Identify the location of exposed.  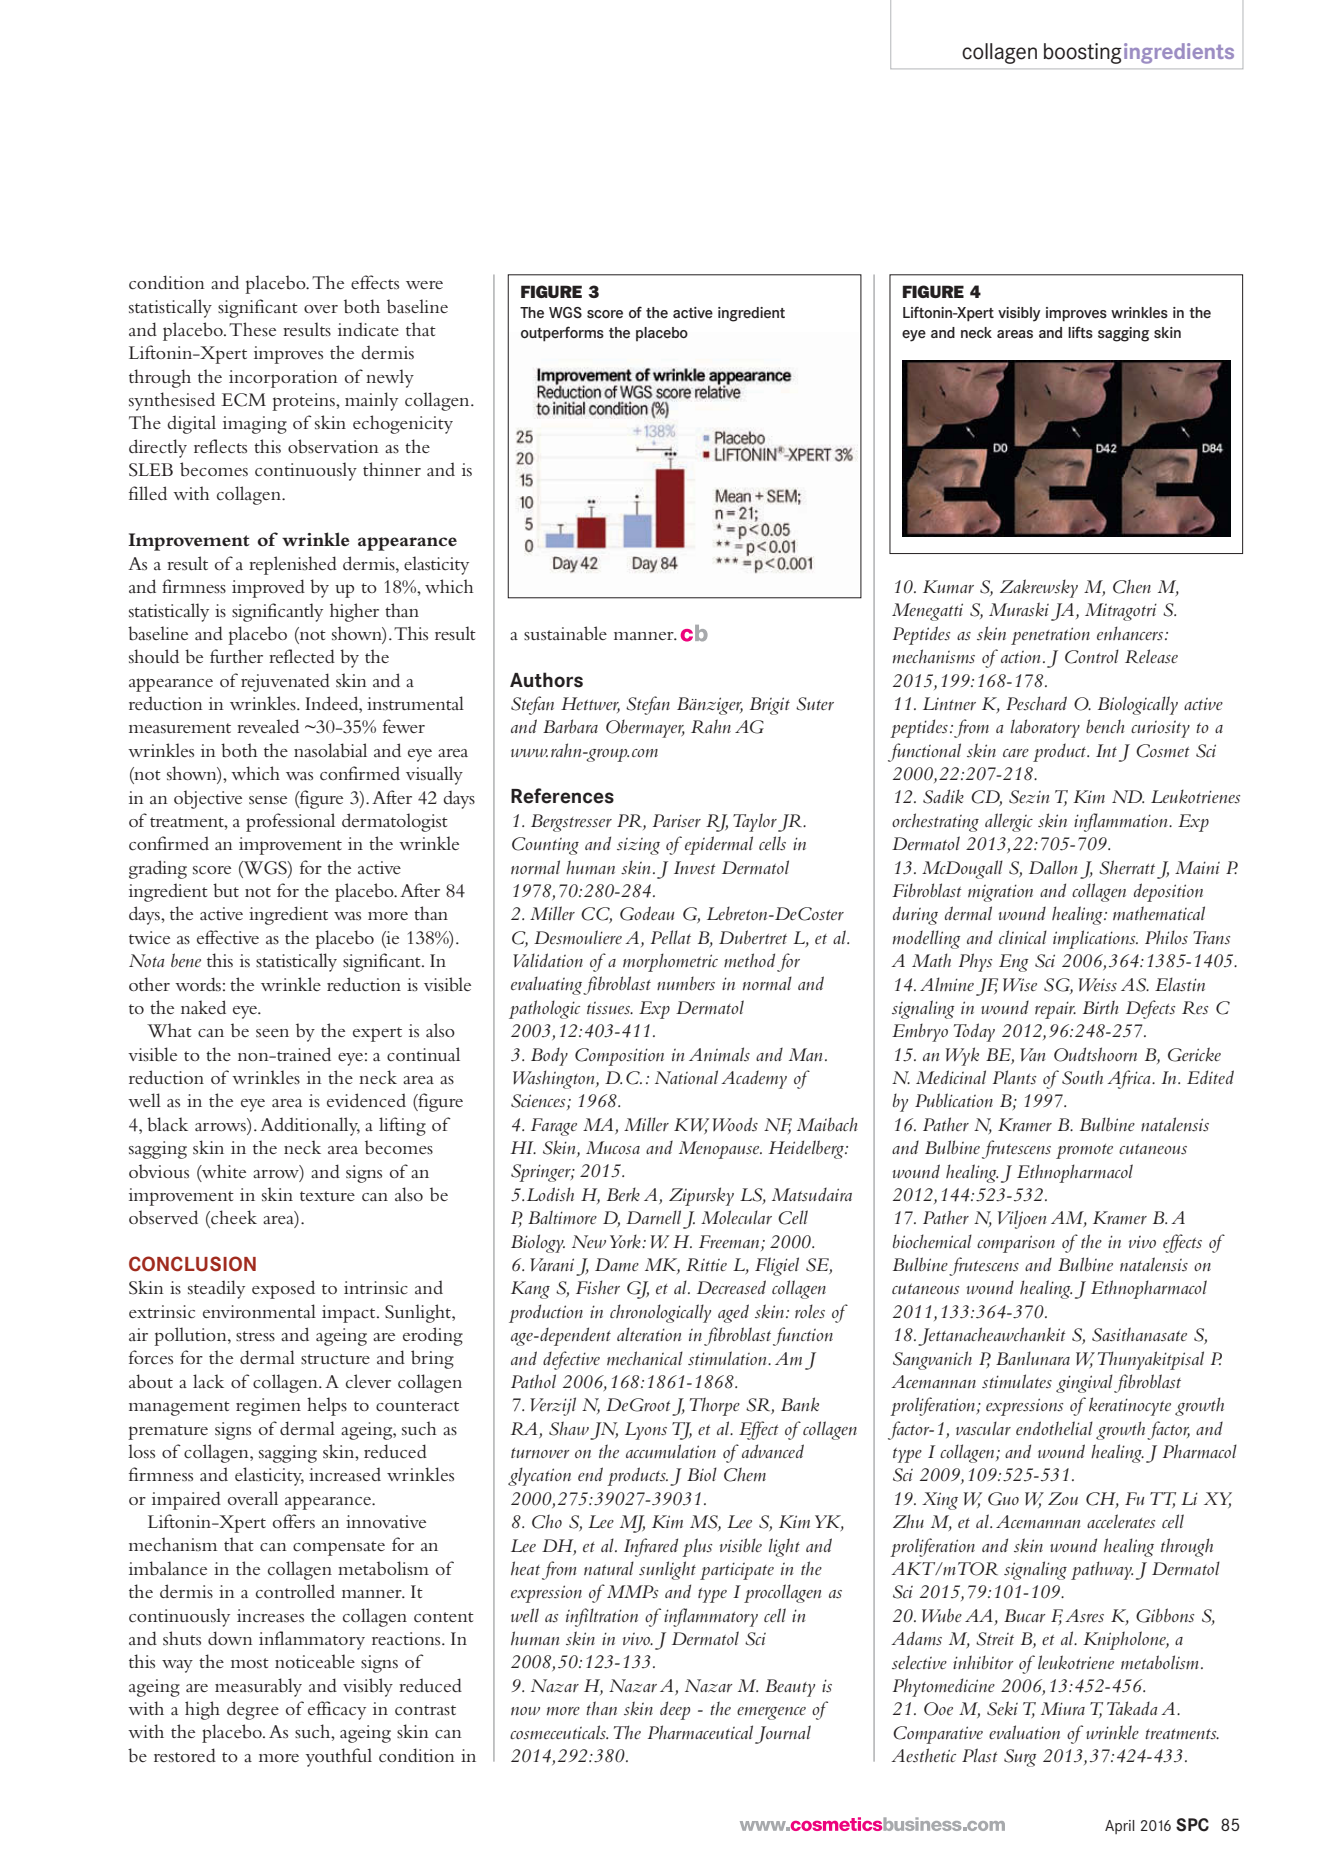
(283, 1289).
